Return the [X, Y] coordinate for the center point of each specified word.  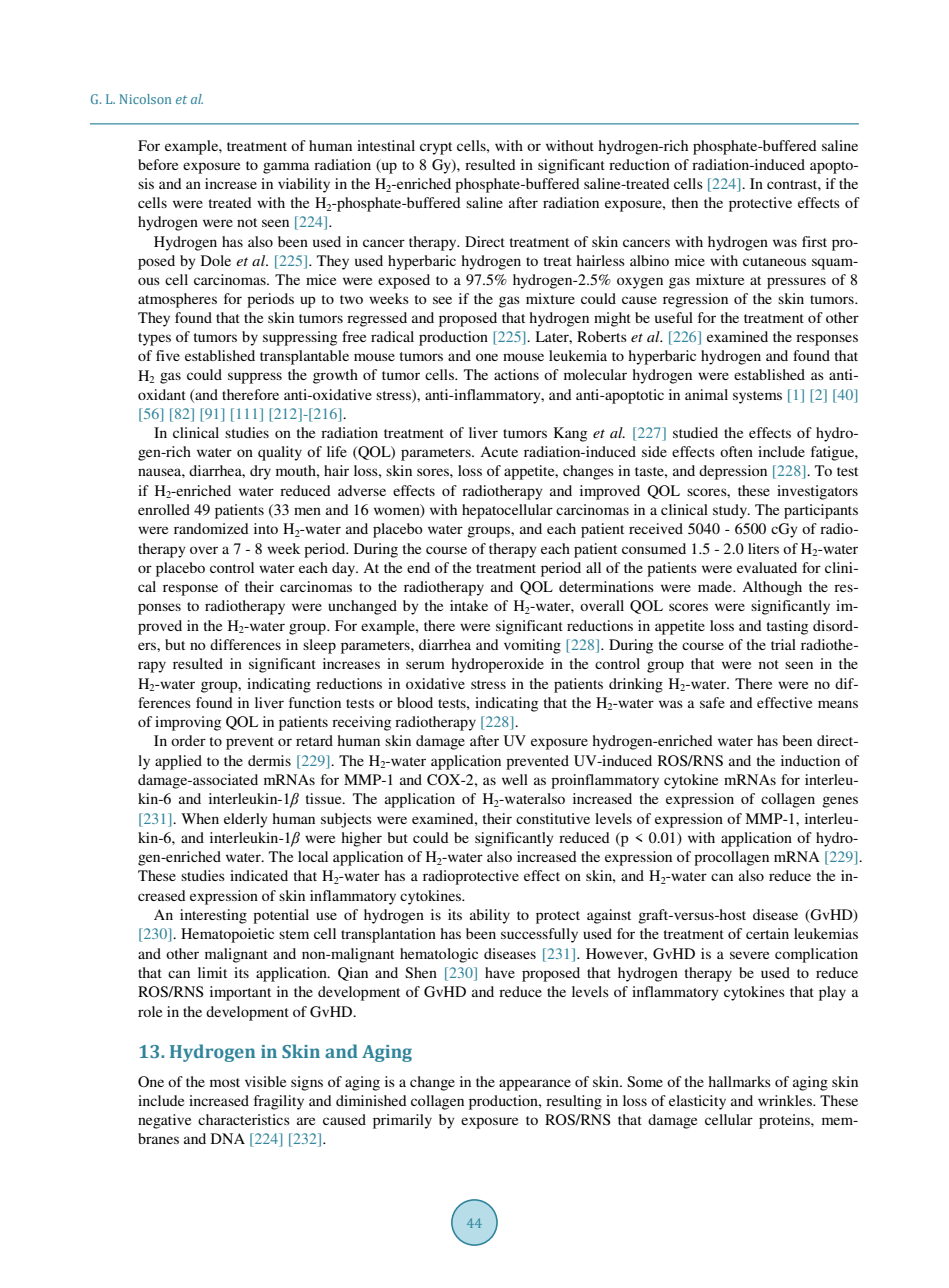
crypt [436, 148]
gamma [286, 168]
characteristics [244, 1119]
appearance [535, 1085]
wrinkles [786, 1100]
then [685, 202]
